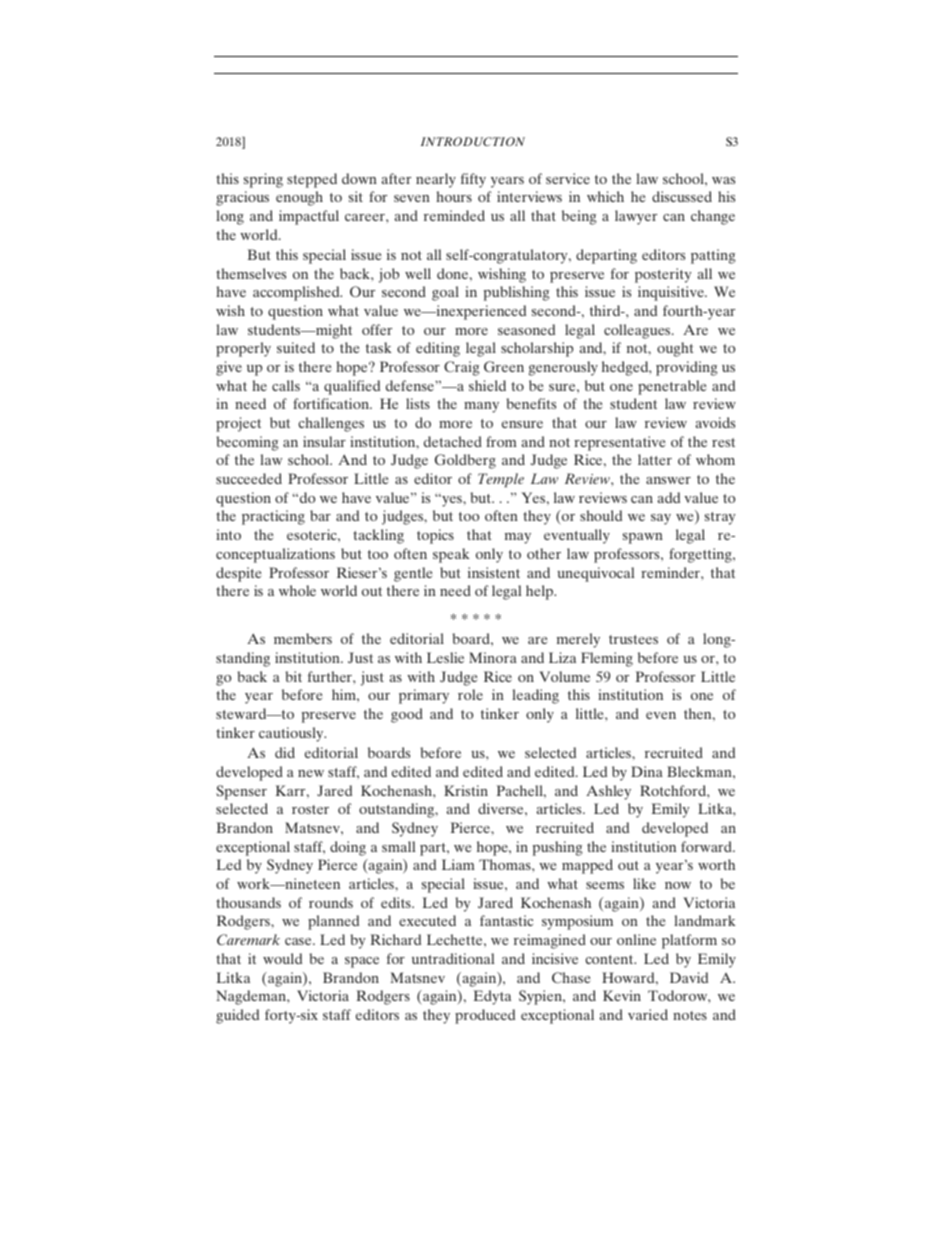 Image resolution: width=952 pixels, height=1233 pixels. Describe the element at coordinates (655, 459) in the screenshot. I see `latter` at that location.
